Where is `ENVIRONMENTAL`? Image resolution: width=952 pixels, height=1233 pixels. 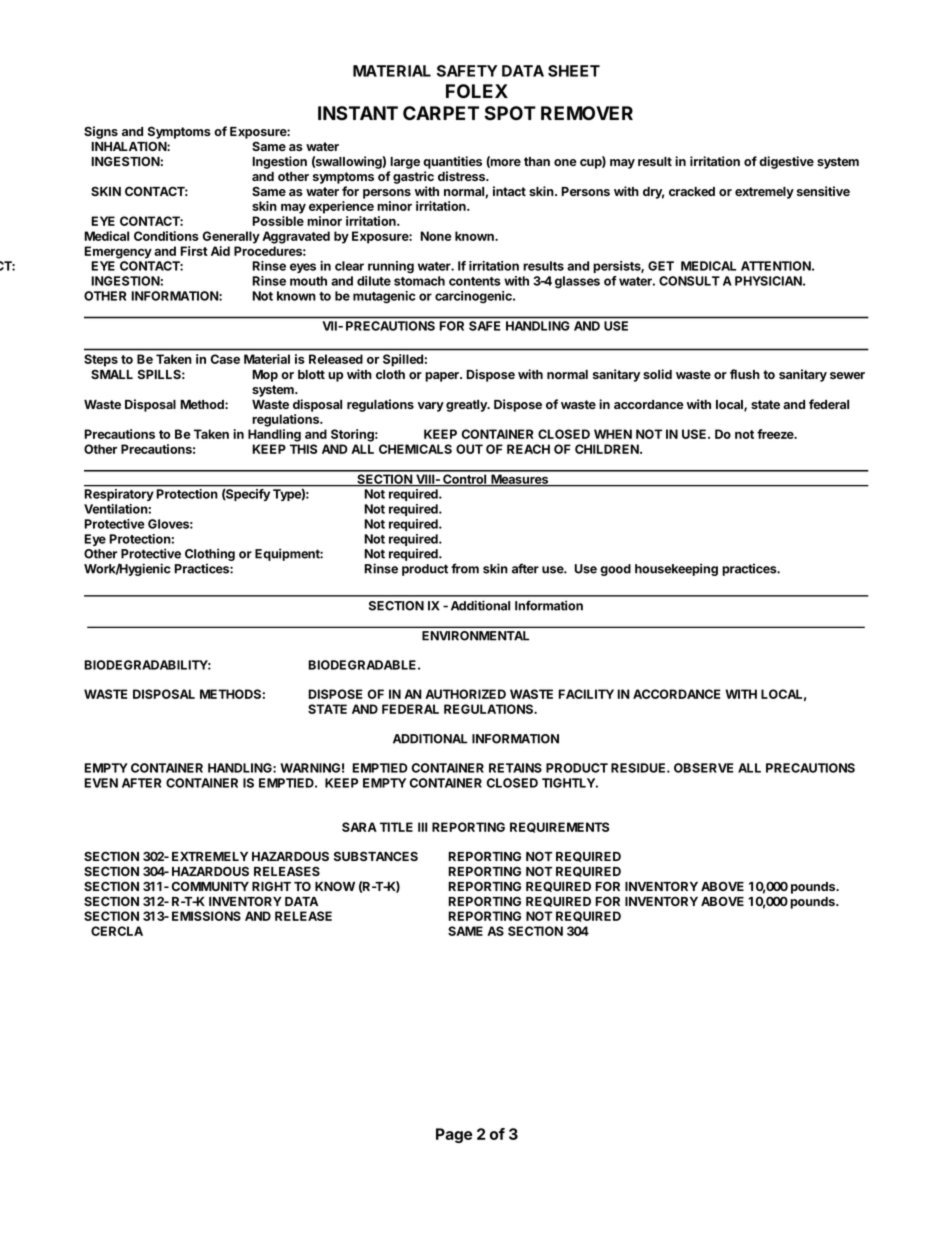 ENVIRONMENTAL is located at coordinates (475, 636).
